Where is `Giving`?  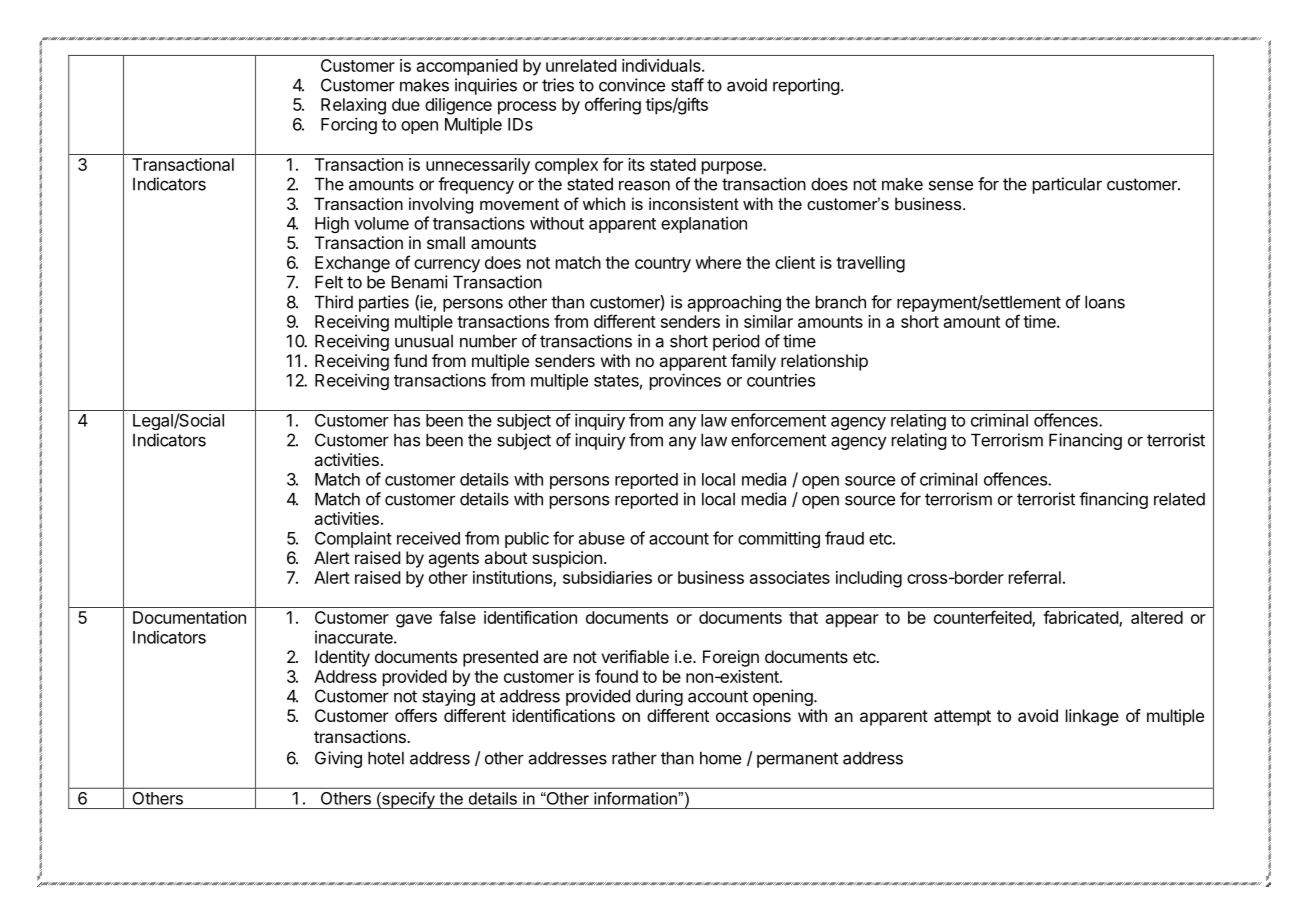 Giving is located at coordinates (338, 759).
